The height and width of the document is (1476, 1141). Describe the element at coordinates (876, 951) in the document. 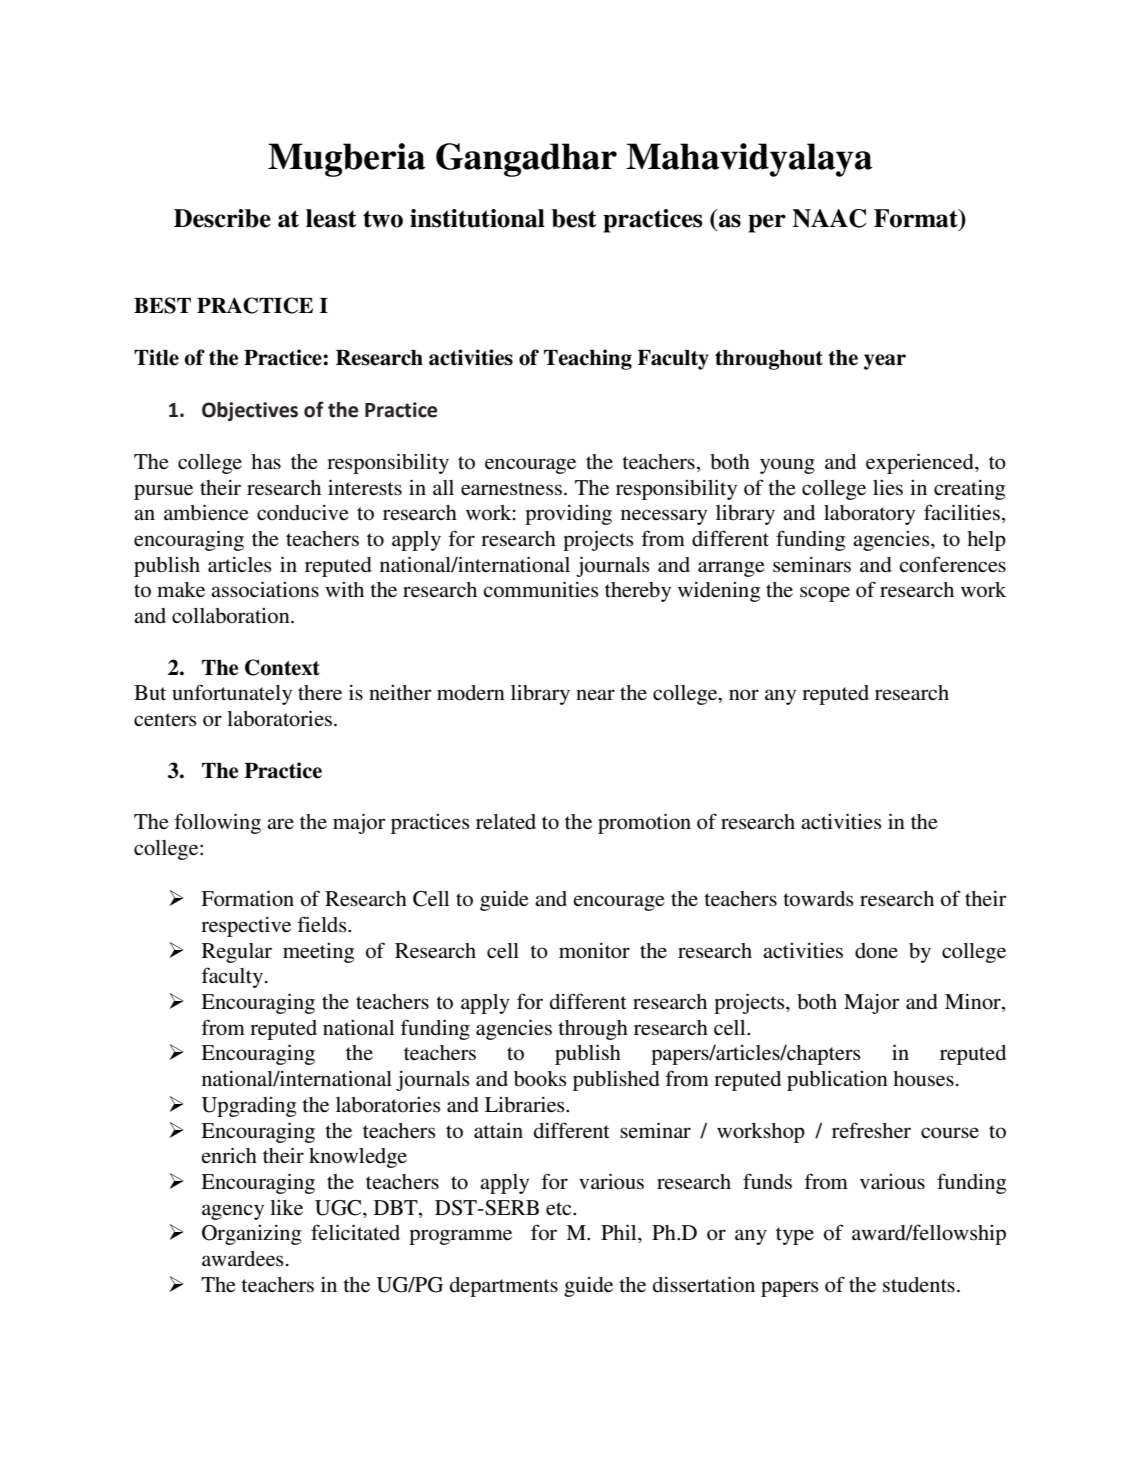

I see `done` at that location.
